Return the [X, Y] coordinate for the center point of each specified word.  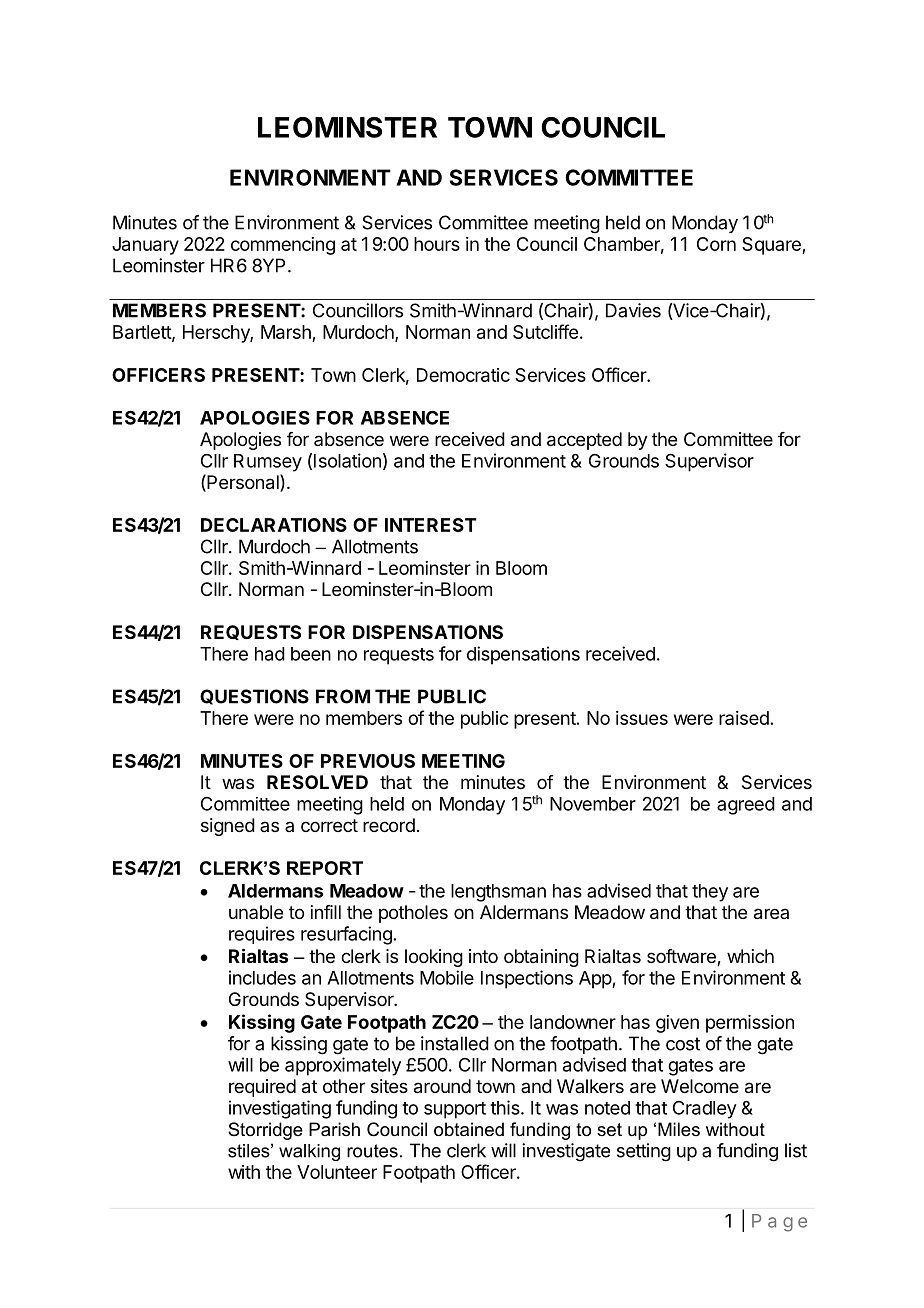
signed [228, 827]
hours [437, 244]
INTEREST [431, 525]
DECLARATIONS [274, 525]
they [710, 893]
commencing [283, 246]
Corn [716, 244]
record [389, 825]
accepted [584, 441]
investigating [280, 1109]
